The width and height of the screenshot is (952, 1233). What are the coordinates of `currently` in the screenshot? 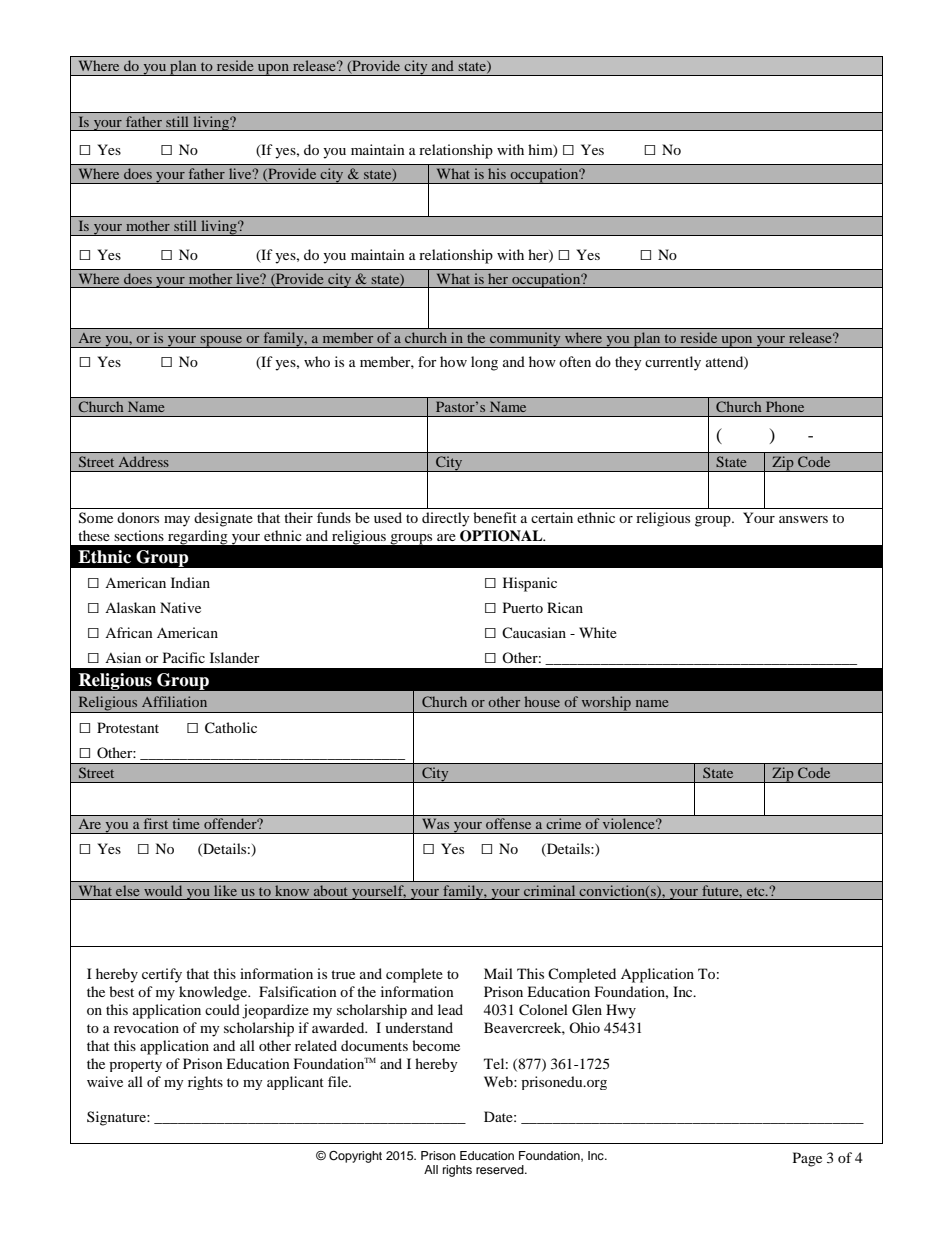 It's located at (673, 363).
